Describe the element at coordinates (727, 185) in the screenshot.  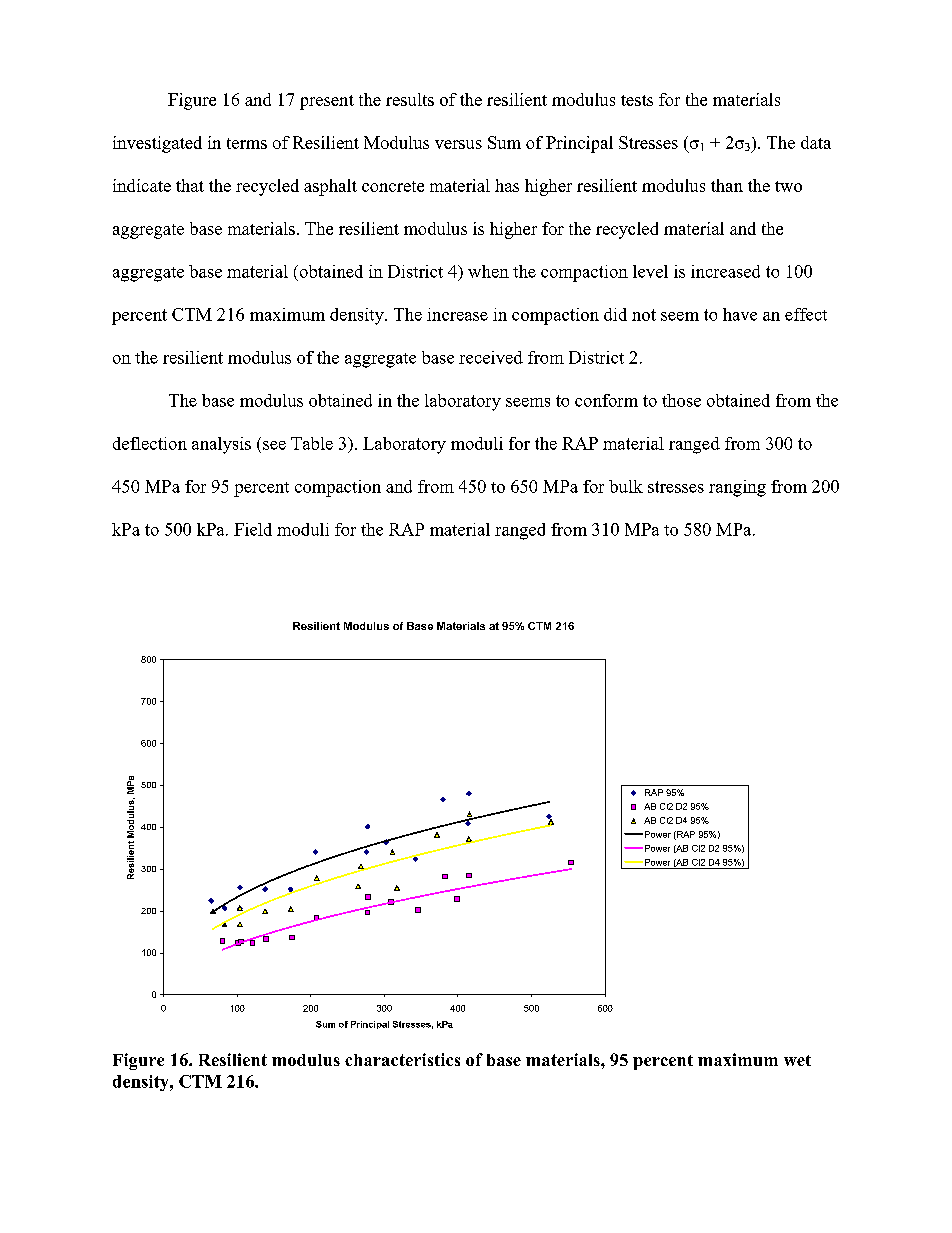
I see `than` at that location.
